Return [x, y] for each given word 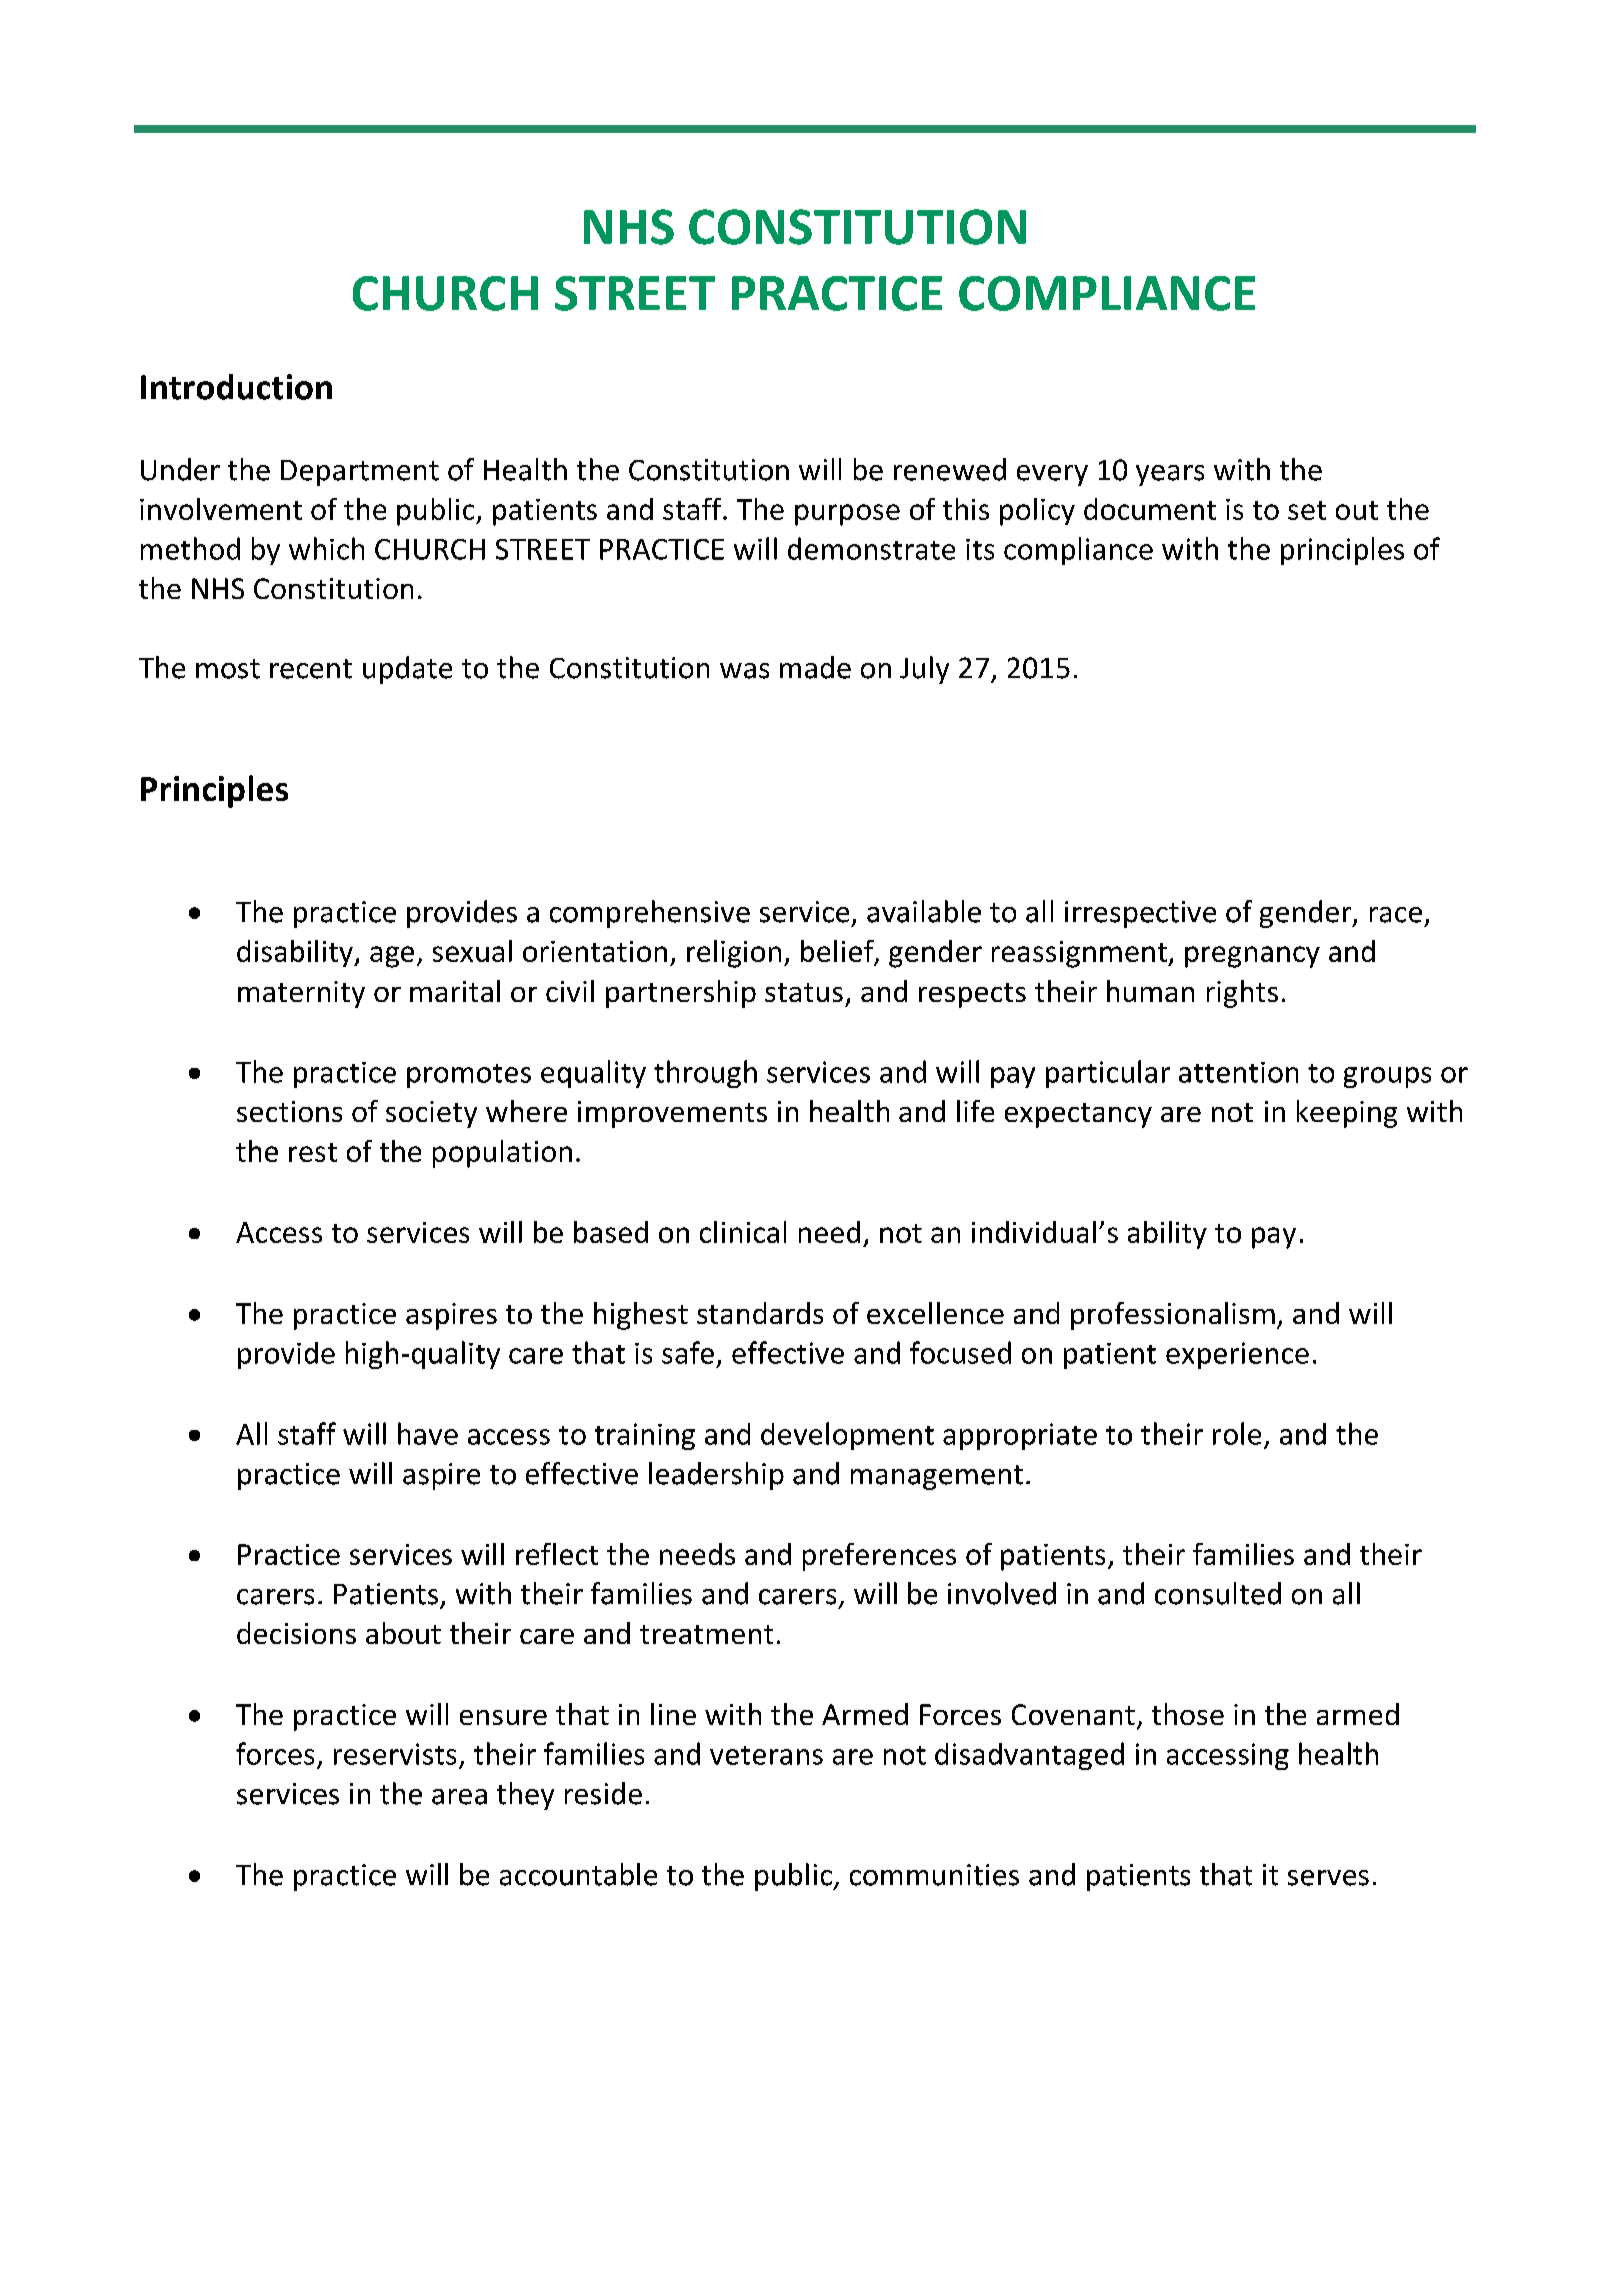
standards [760, 1313]
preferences [879, 1557]
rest [313, 1152]
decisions [296, 1633]
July [924, 670]
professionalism [1173, 1316]
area [459, 1797]
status [804, 992]
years [1170, 475]
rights [1242, 994]
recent [311, 669]
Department [360, 473]
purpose [847, 515]
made [815, 667]
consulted [1218, 1593]
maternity [301, 994]
